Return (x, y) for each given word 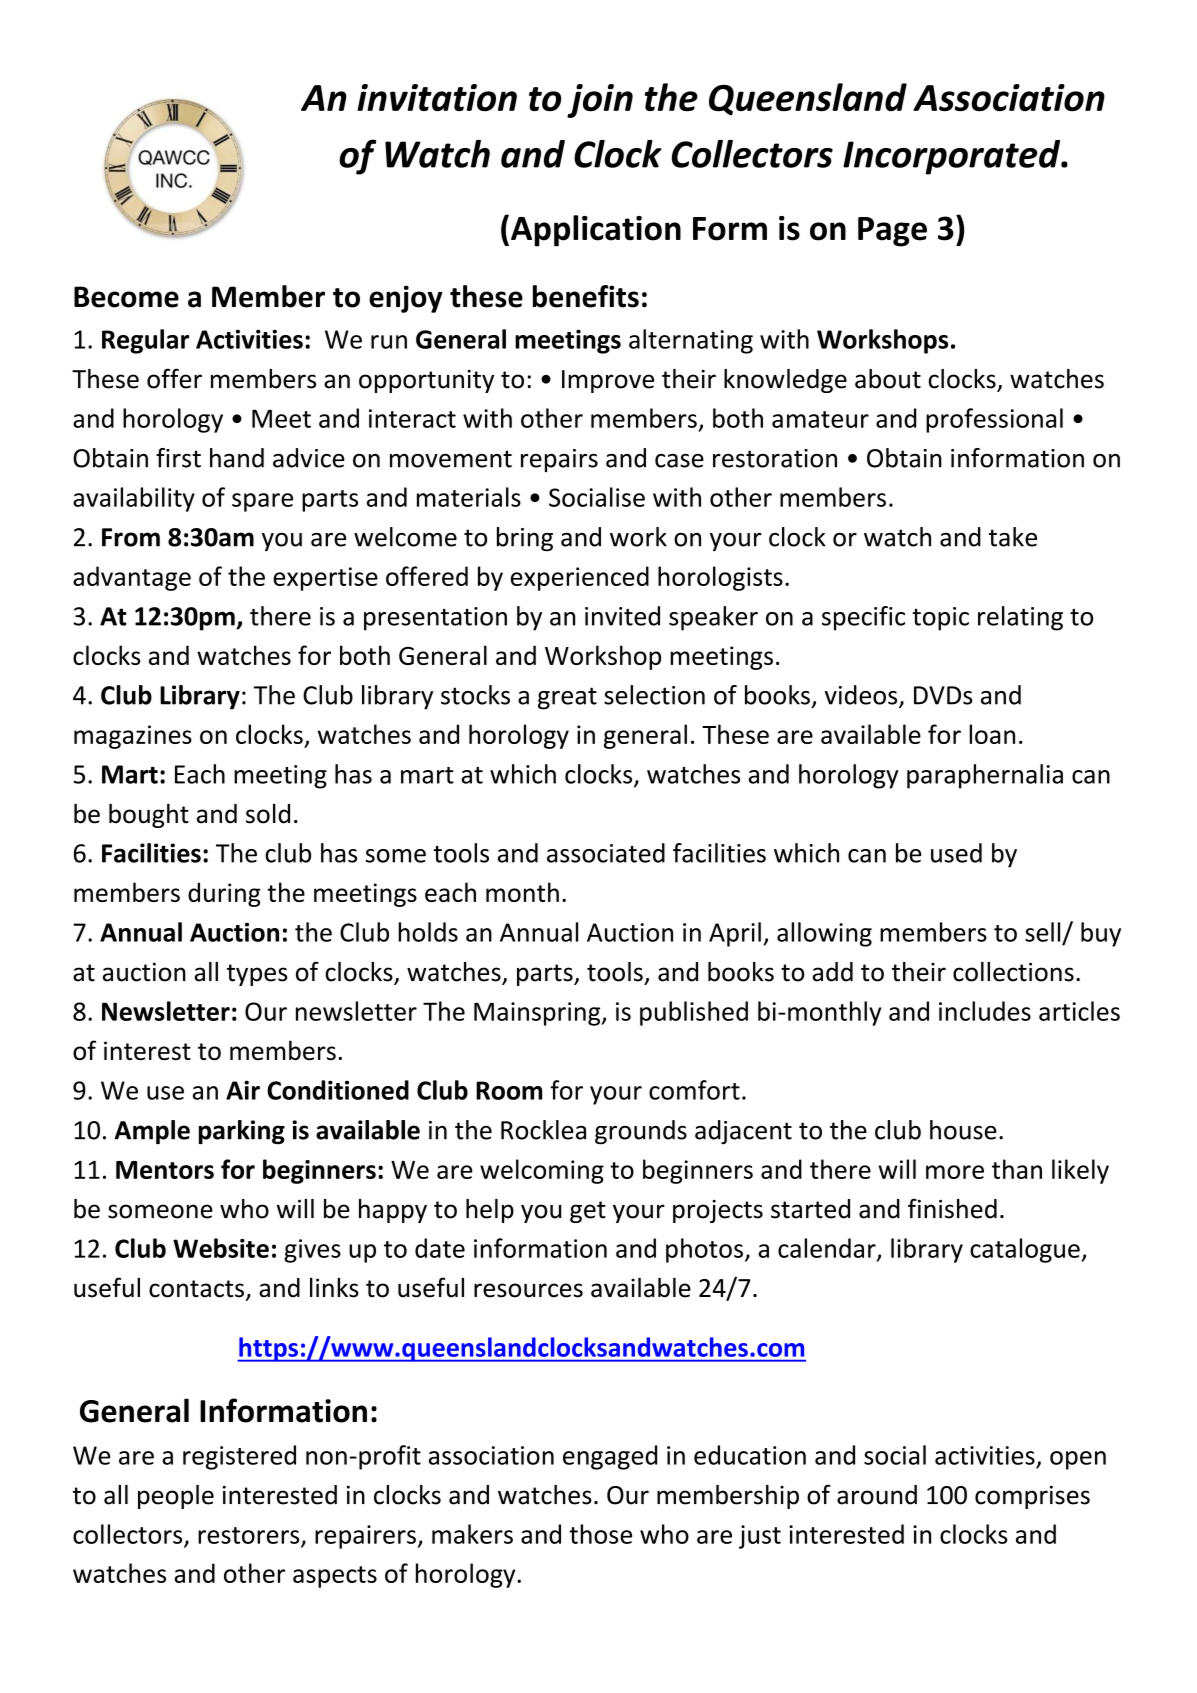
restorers (250, 1536)
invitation (437, 98)
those (600, 1534)
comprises (1032, 1497)
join (600, 101)
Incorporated (953, 157)
